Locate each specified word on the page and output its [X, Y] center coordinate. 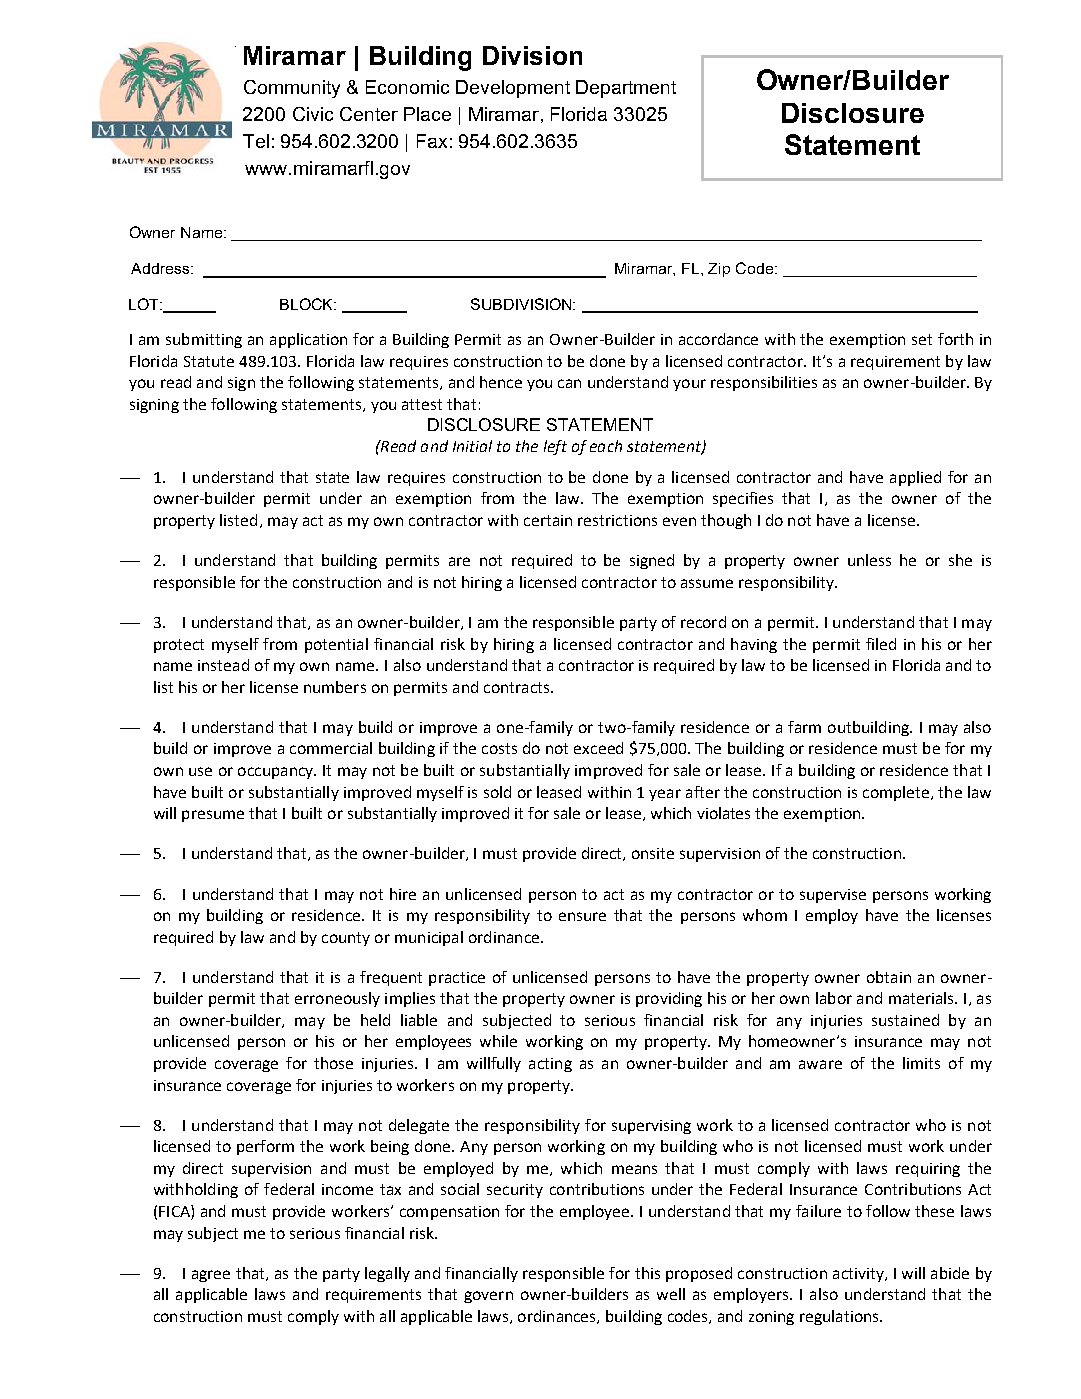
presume [213, 816]
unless [869, 560]
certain [548, 520]
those [333, 1063]
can [569, 383]
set [922, 339]
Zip [719, 270]
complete [897, 793]
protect [179, 646]
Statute [209, 361]
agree [211, 1276]
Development [513, 89]
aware [820, 1064]
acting [550, 1065]
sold [497, 792]
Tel [256, 141]
